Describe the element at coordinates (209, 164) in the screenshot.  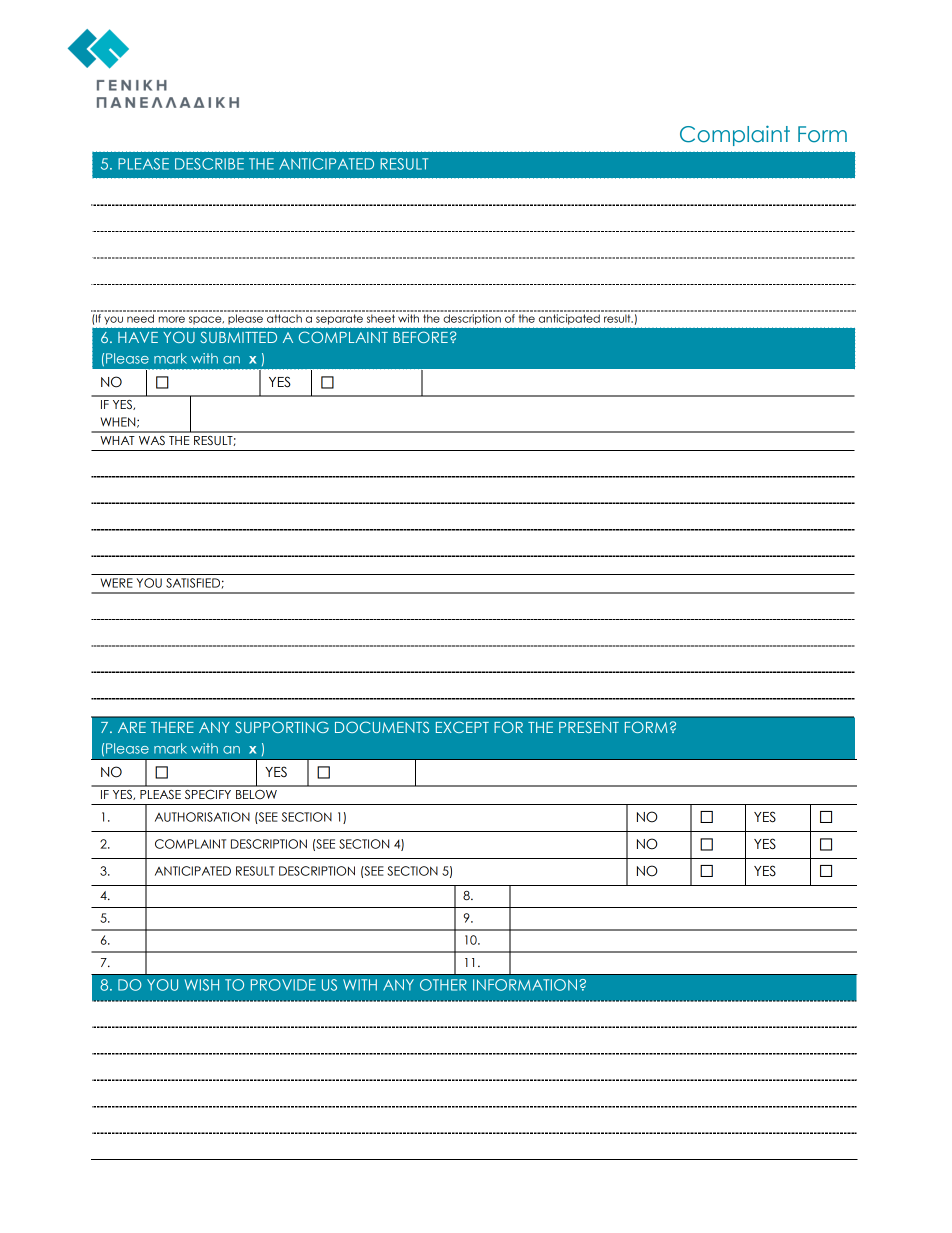
I see `DESCRIBE` at that location.
